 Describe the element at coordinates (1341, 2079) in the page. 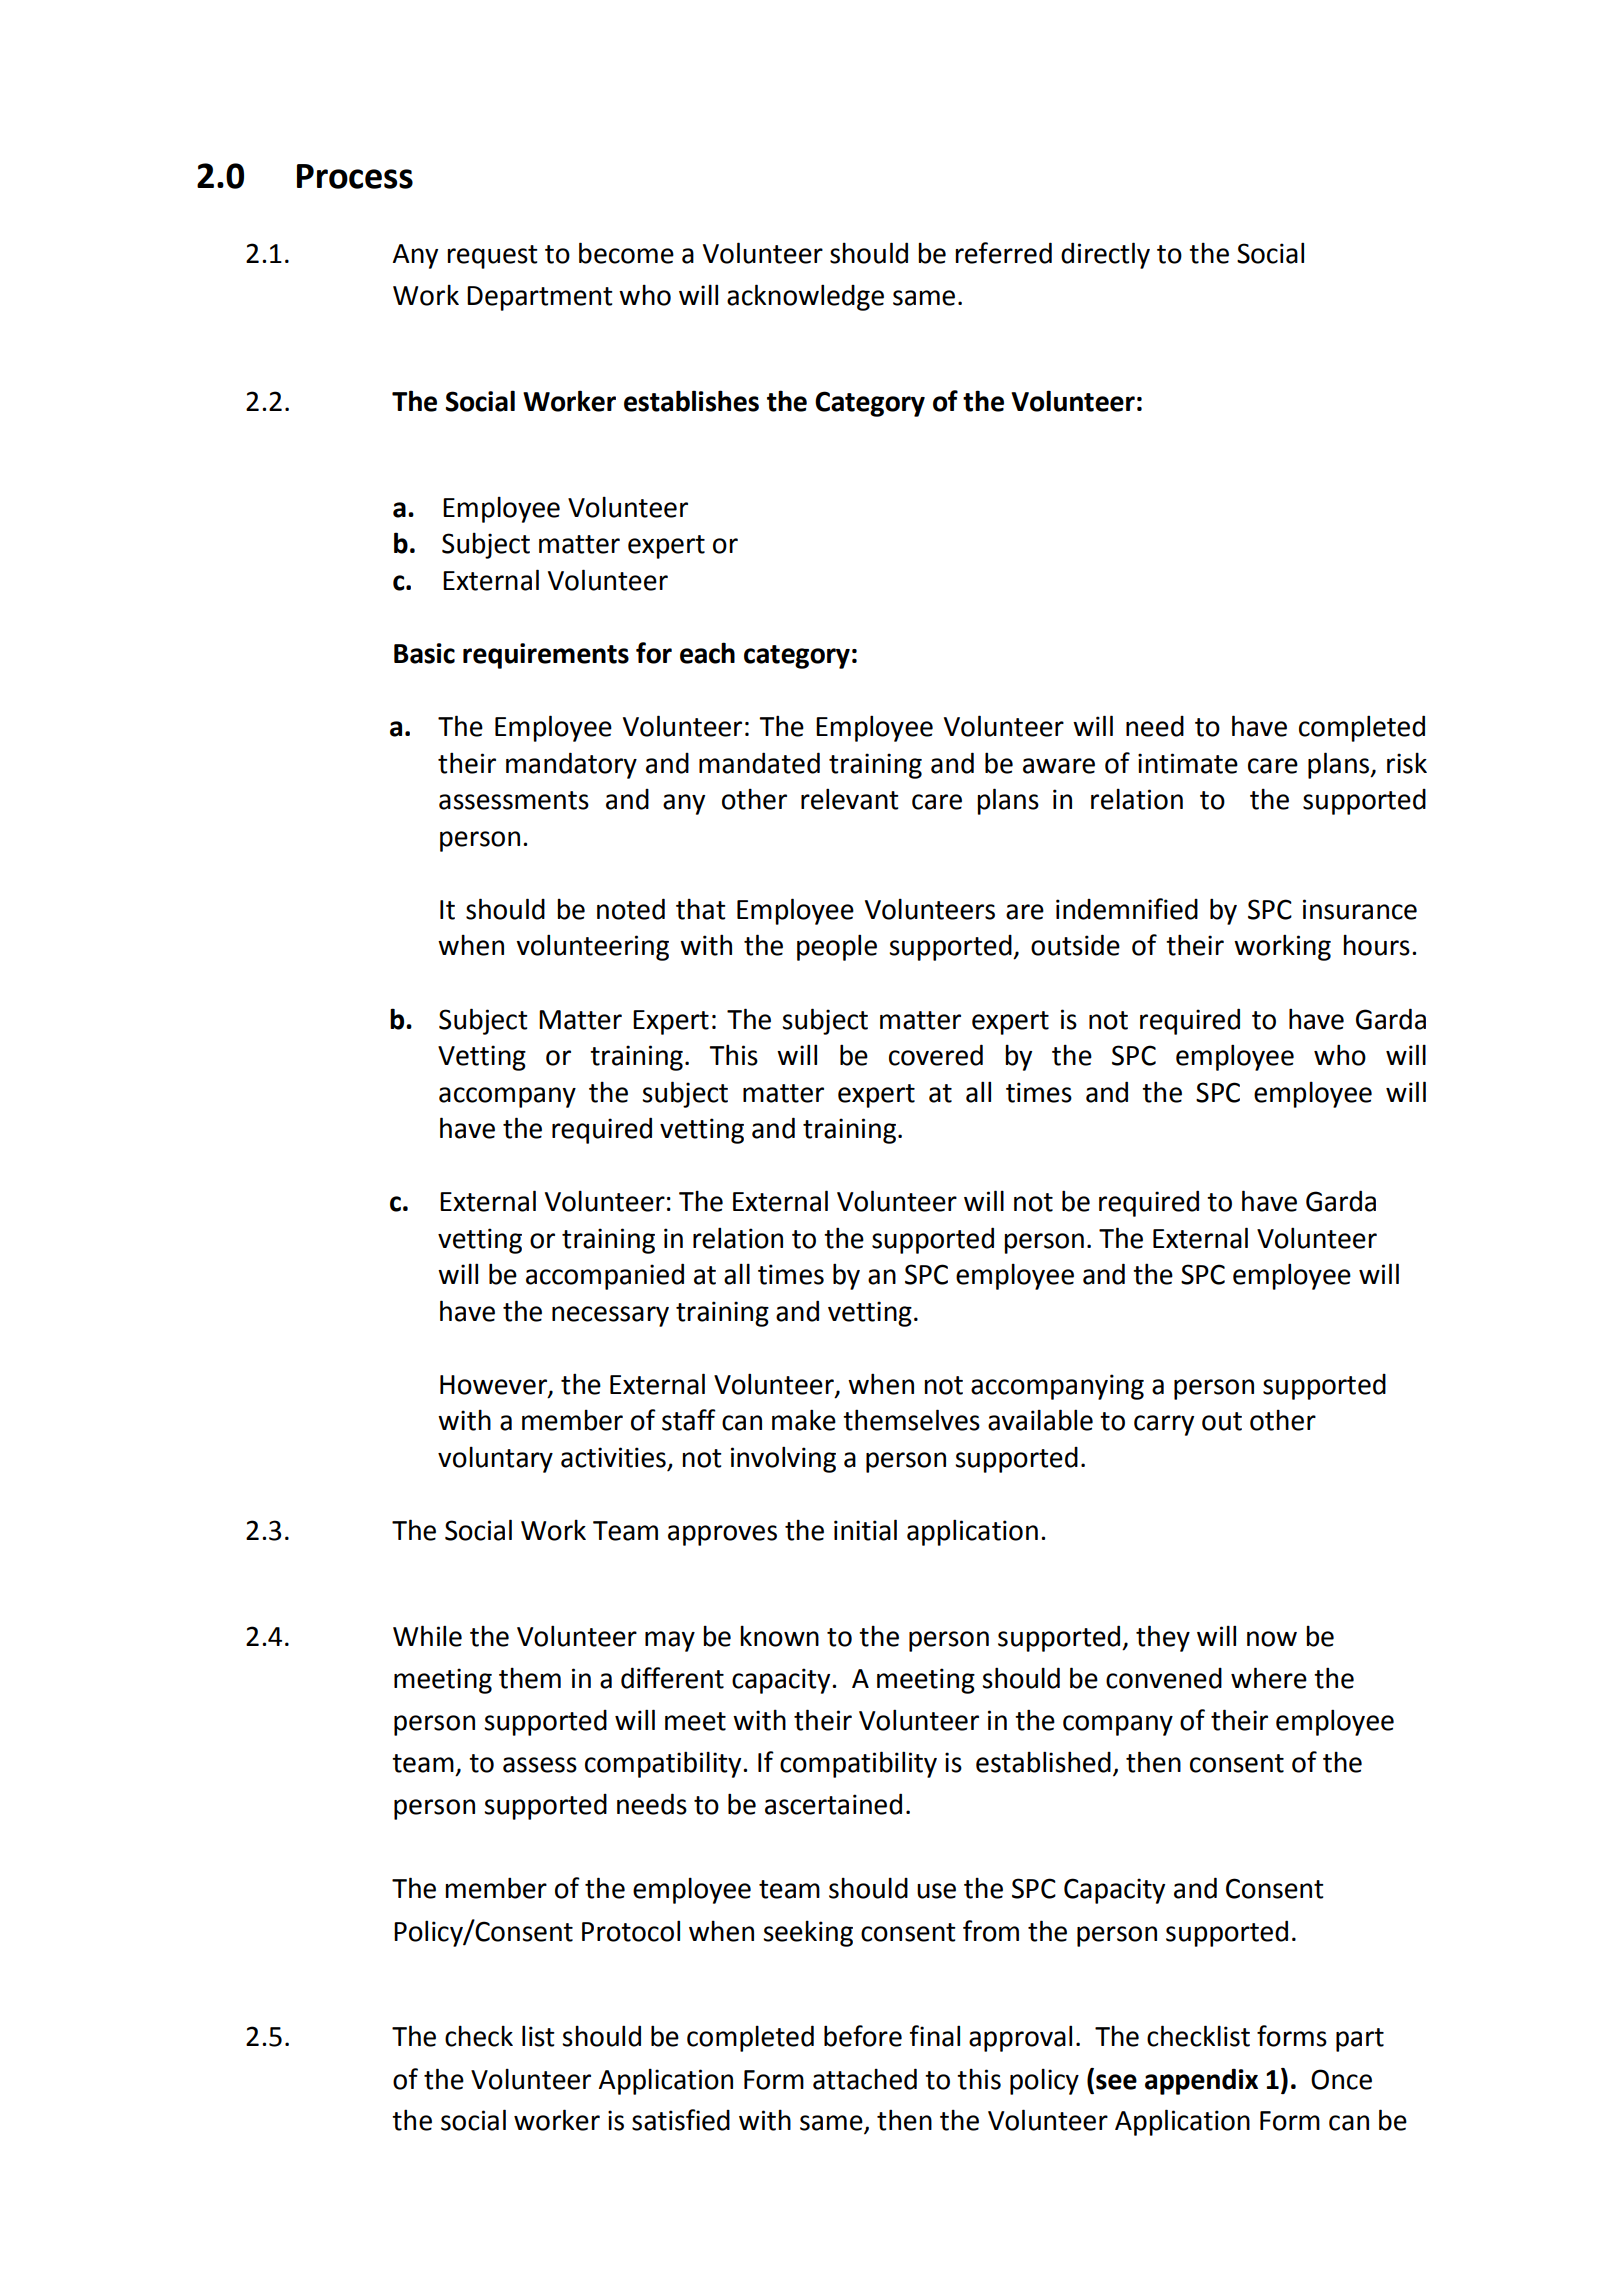

I see `Once` at that location.
